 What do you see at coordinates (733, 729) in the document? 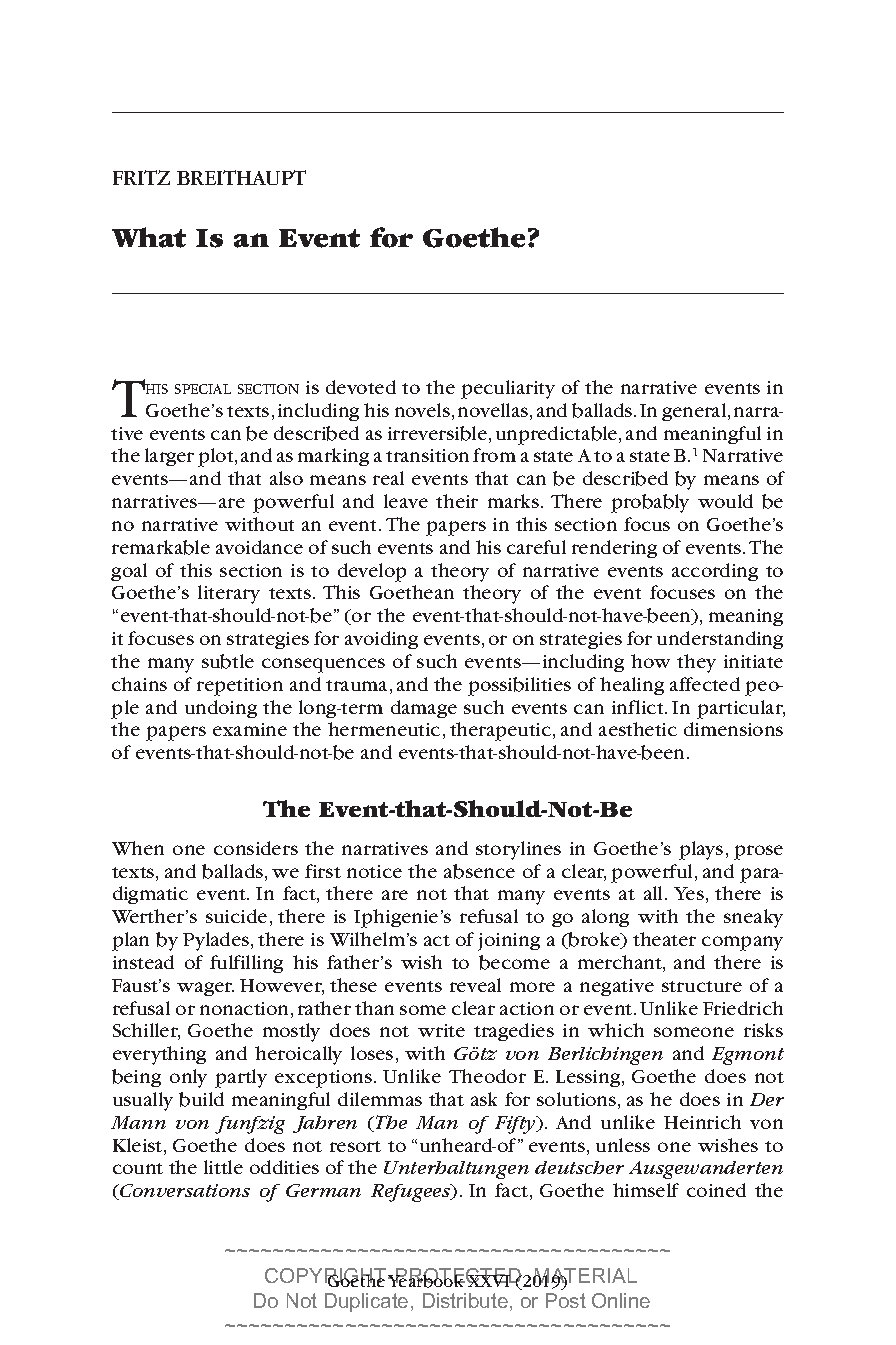
I see `dimensions` at bounding box center [733, 729].
